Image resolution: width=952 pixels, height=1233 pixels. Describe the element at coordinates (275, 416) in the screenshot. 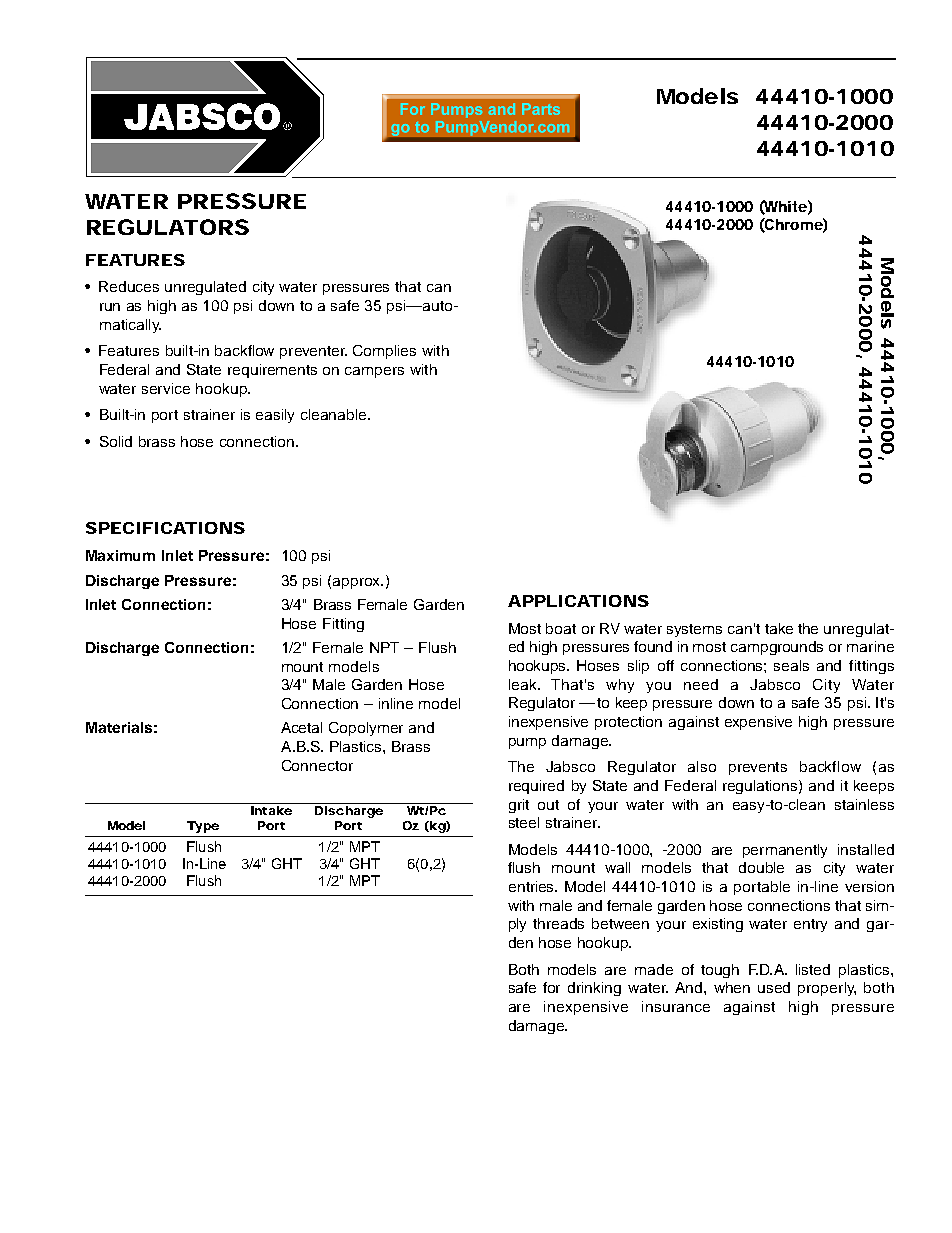

I see `easily` at that location.
